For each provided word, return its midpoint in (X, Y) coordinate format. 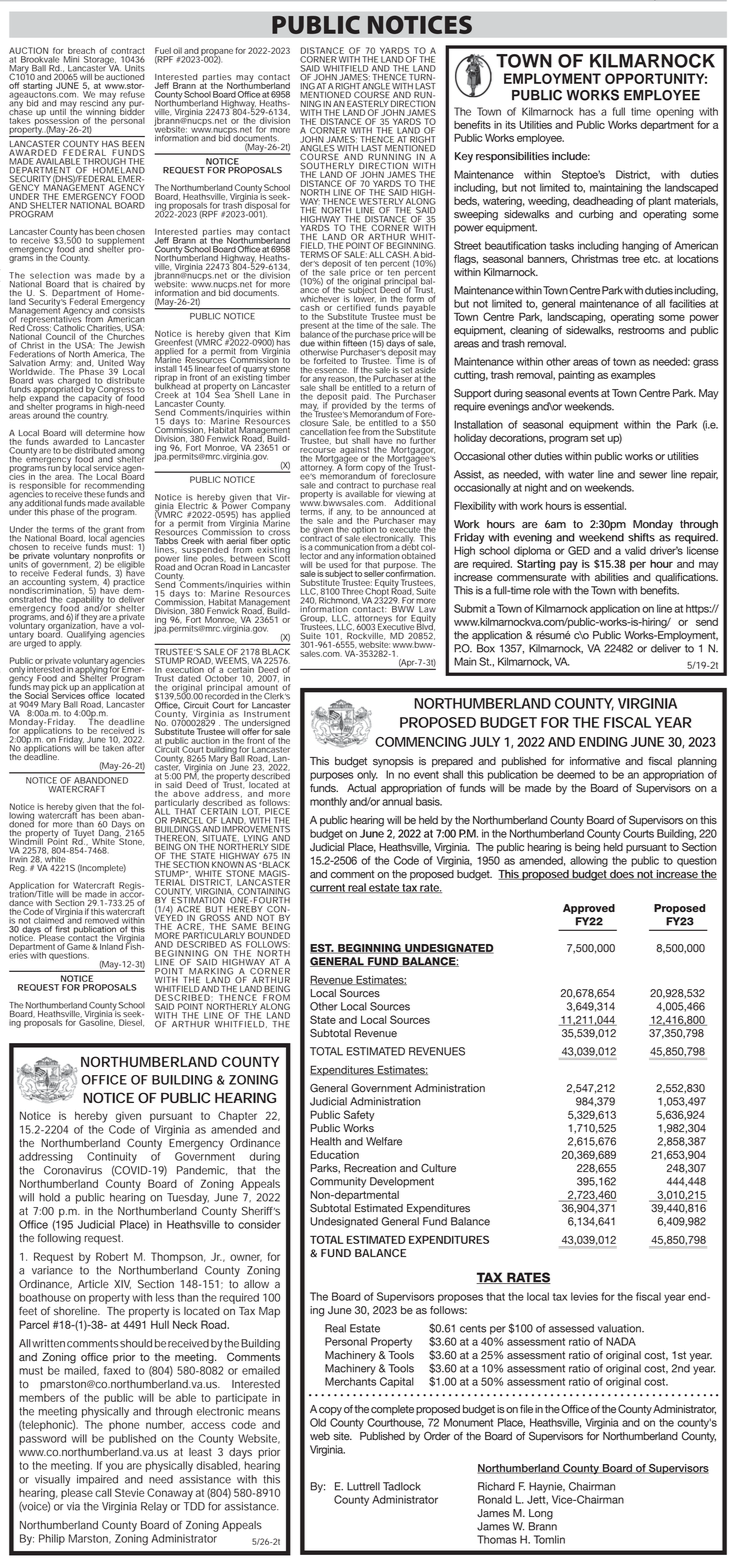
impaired (97, 1480)
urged (34, 643)
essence (331, 370)
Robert (112, 1256)
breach (81, 50)
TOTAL (326, 1239)
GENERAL (338, 962)
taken (113, 748)
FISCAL (627, 722)
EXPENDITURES (449, 1239)
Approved (589, 909)
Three (352, 591)
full (619, 111)
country (92, 417)
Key (464, 157)
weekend (601, 537)
